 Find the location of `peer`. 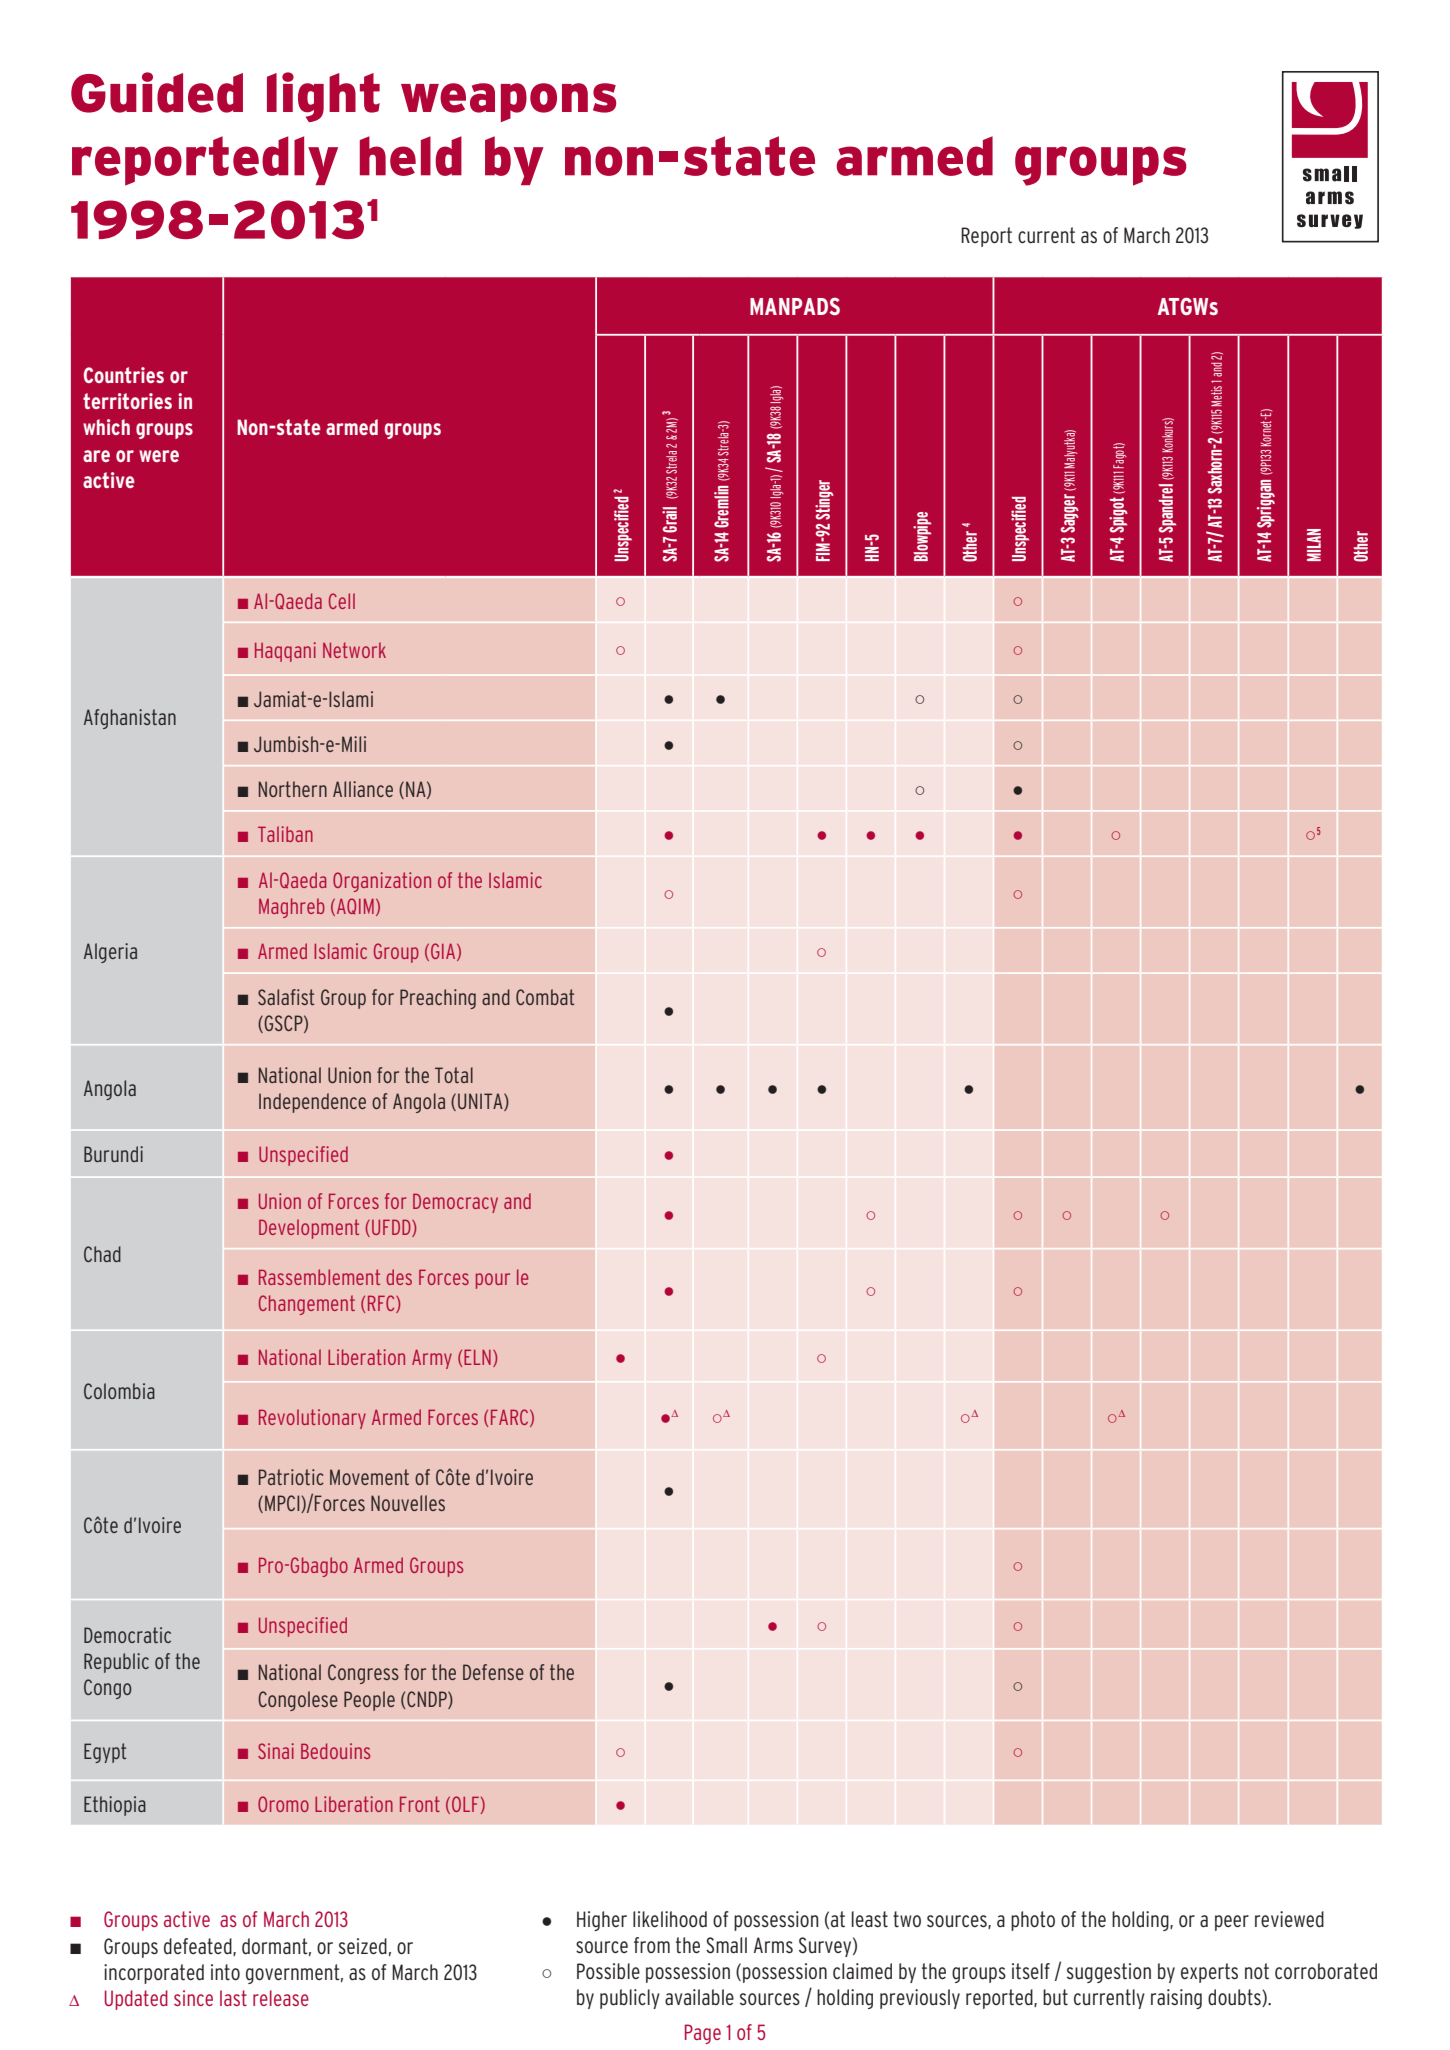

peer is located at coordinates (1232, 1923).
